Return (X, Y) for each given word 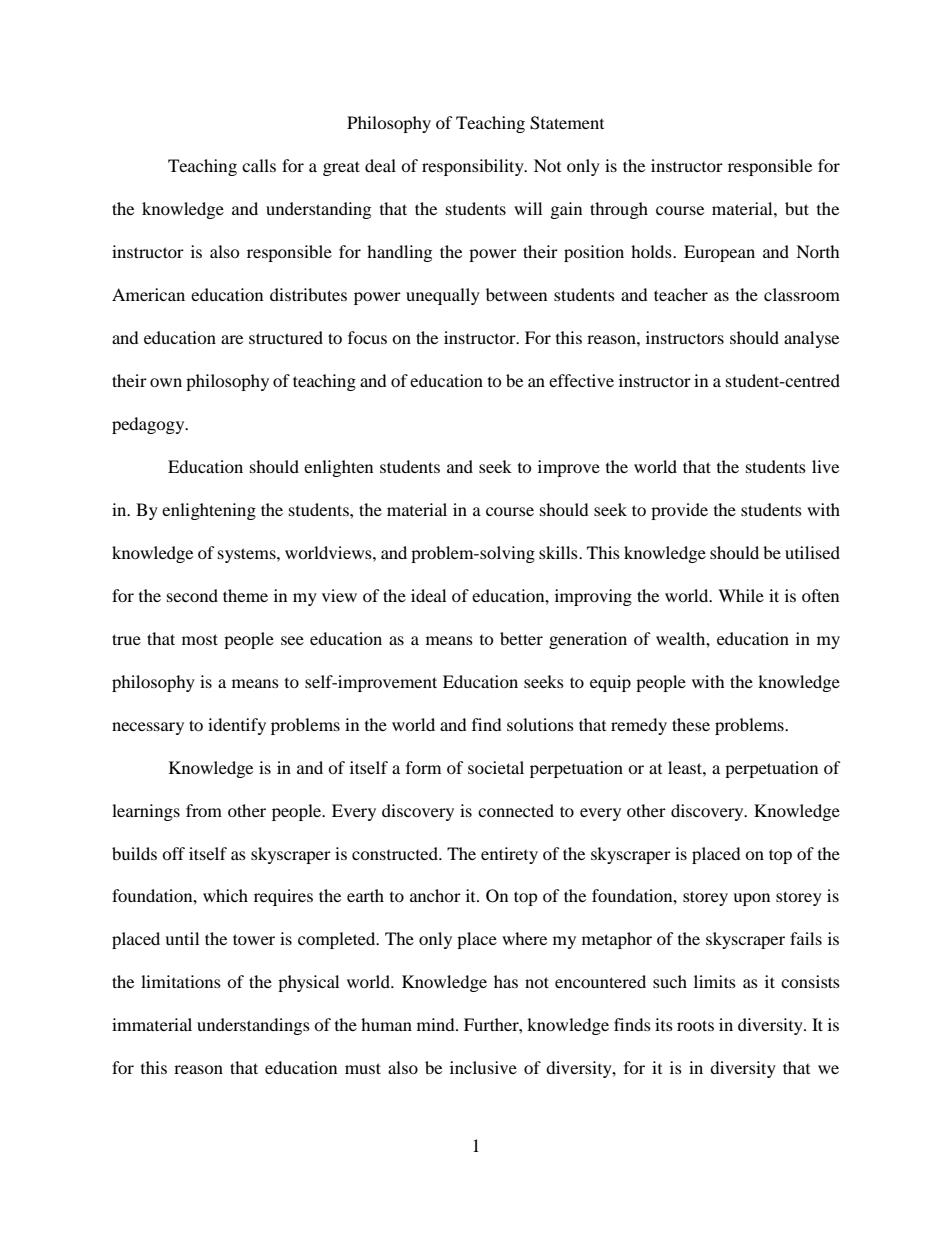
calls (259, 165)
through (619, 210)
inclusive (483, 1067)
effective (581, 380)
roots (695, 1025)
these (691, 724)
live (825, 466)
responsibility (474, 167)
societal (496, 767)
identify (237, 726)
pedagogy (149, 425)
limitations (181, 981)
